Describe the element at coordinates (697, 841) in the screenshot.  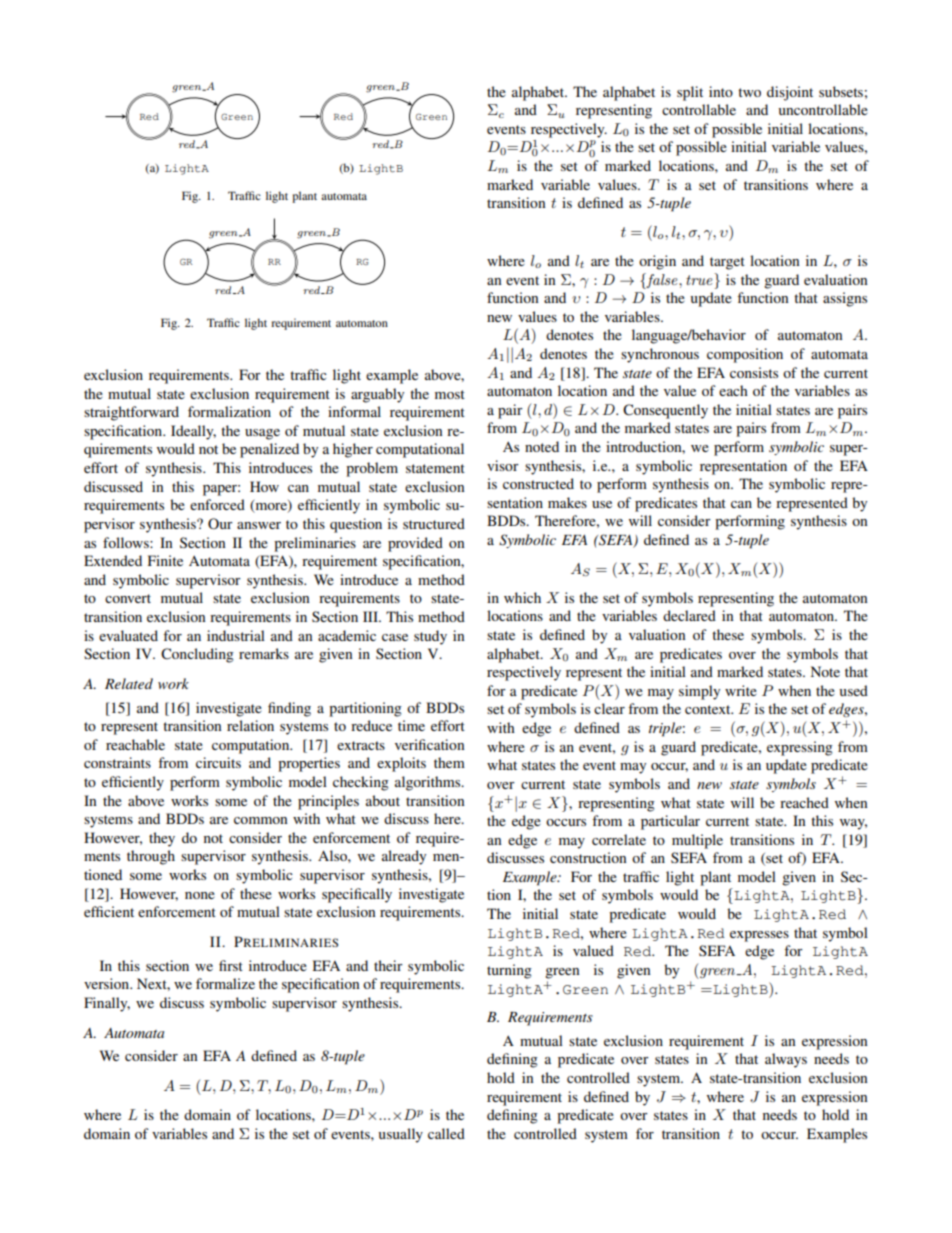
I see `multiple` at that location.
